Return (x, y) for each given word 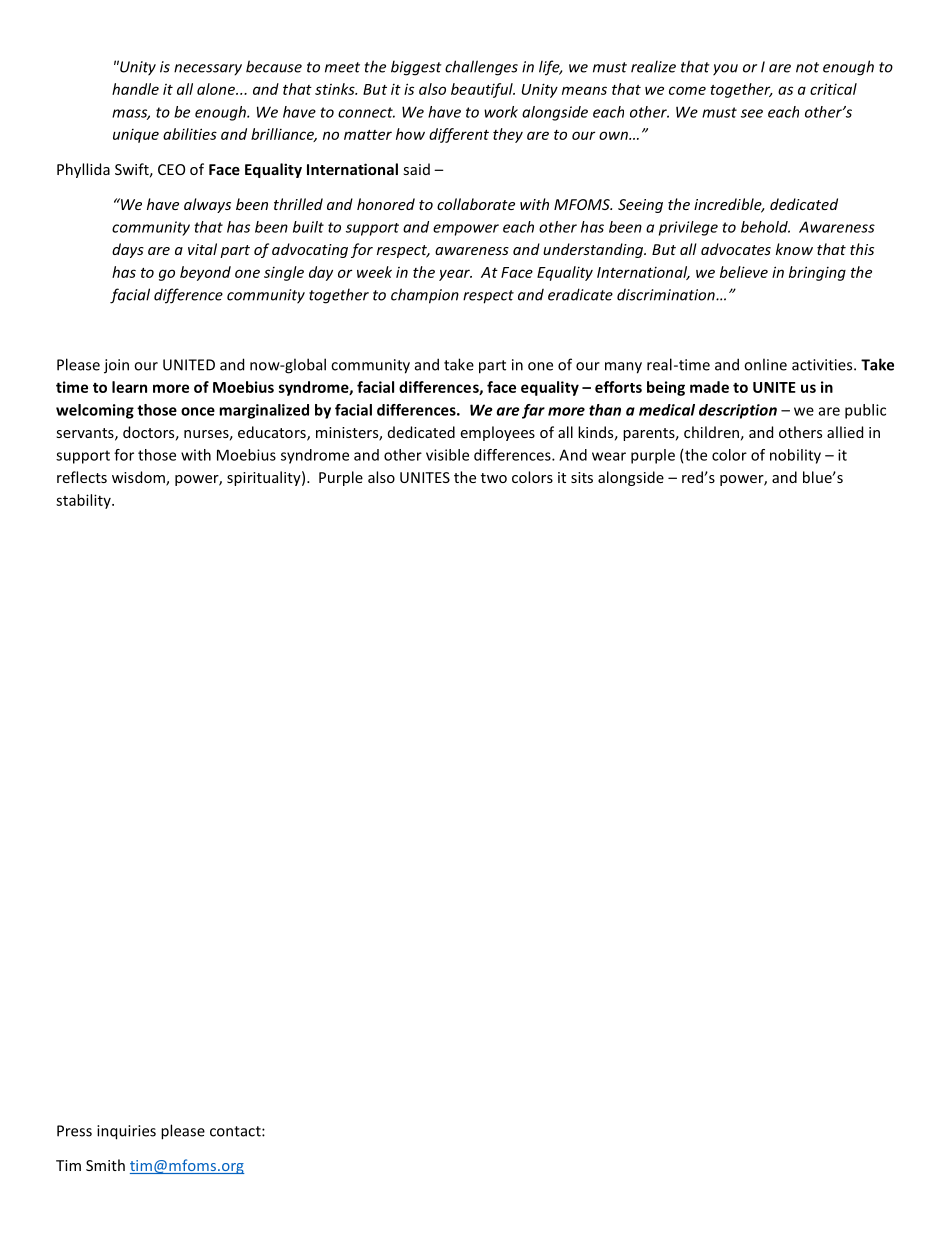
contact (236, 1131)
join (116, 366)
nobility (795, 456)
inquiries (126, 1132)
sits (582, 477)
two (494, 478)
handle (135, 89)
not (807, 67)
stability (84, 501)
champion (425, 296)
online (765, 364)
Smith (105, 1165)
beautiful (483, 90)
